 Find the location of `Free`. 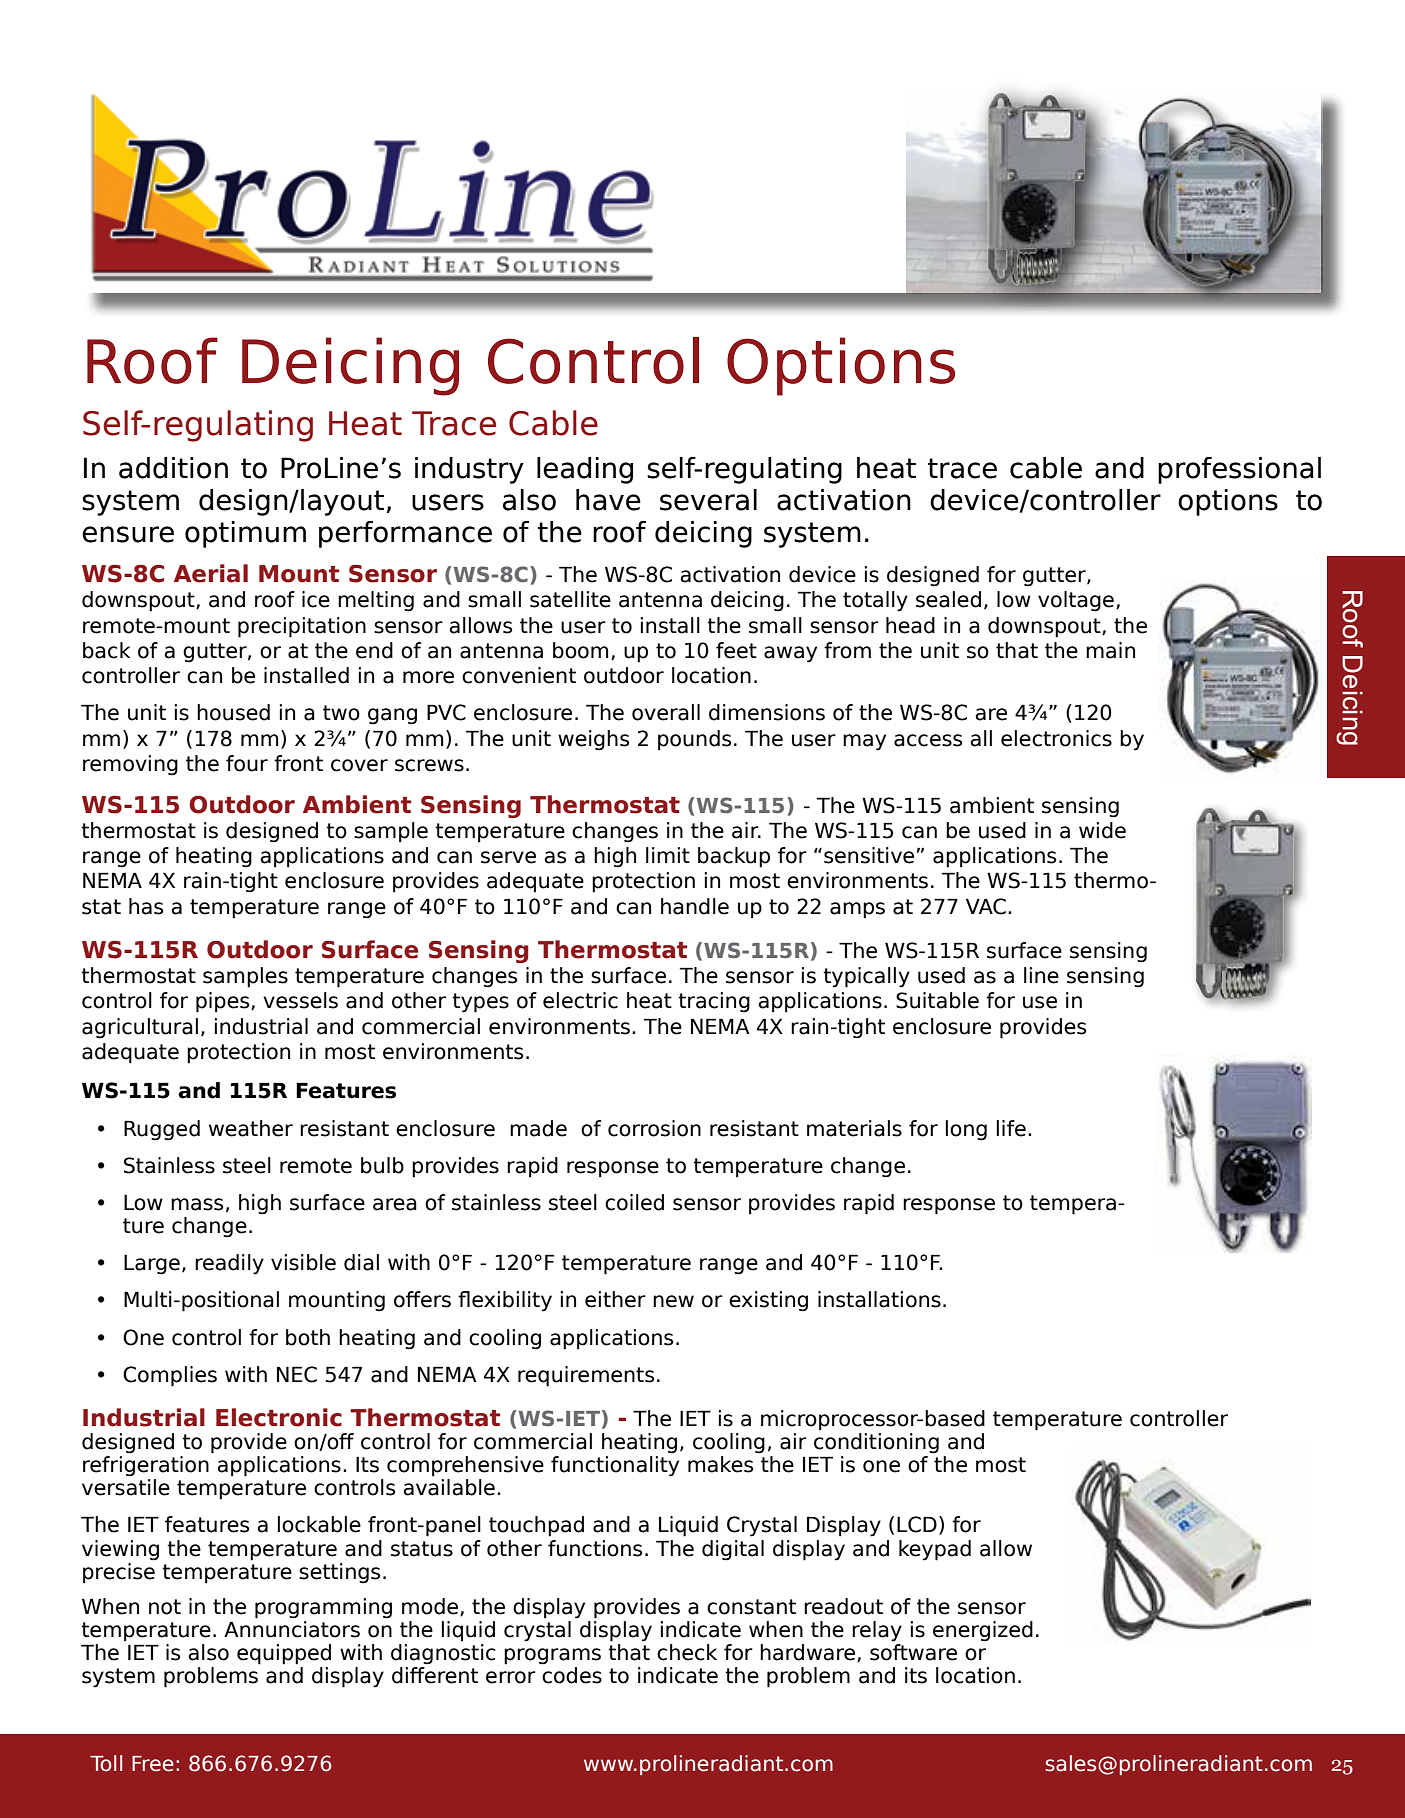

Free is located at coordinates (153, 1764).
